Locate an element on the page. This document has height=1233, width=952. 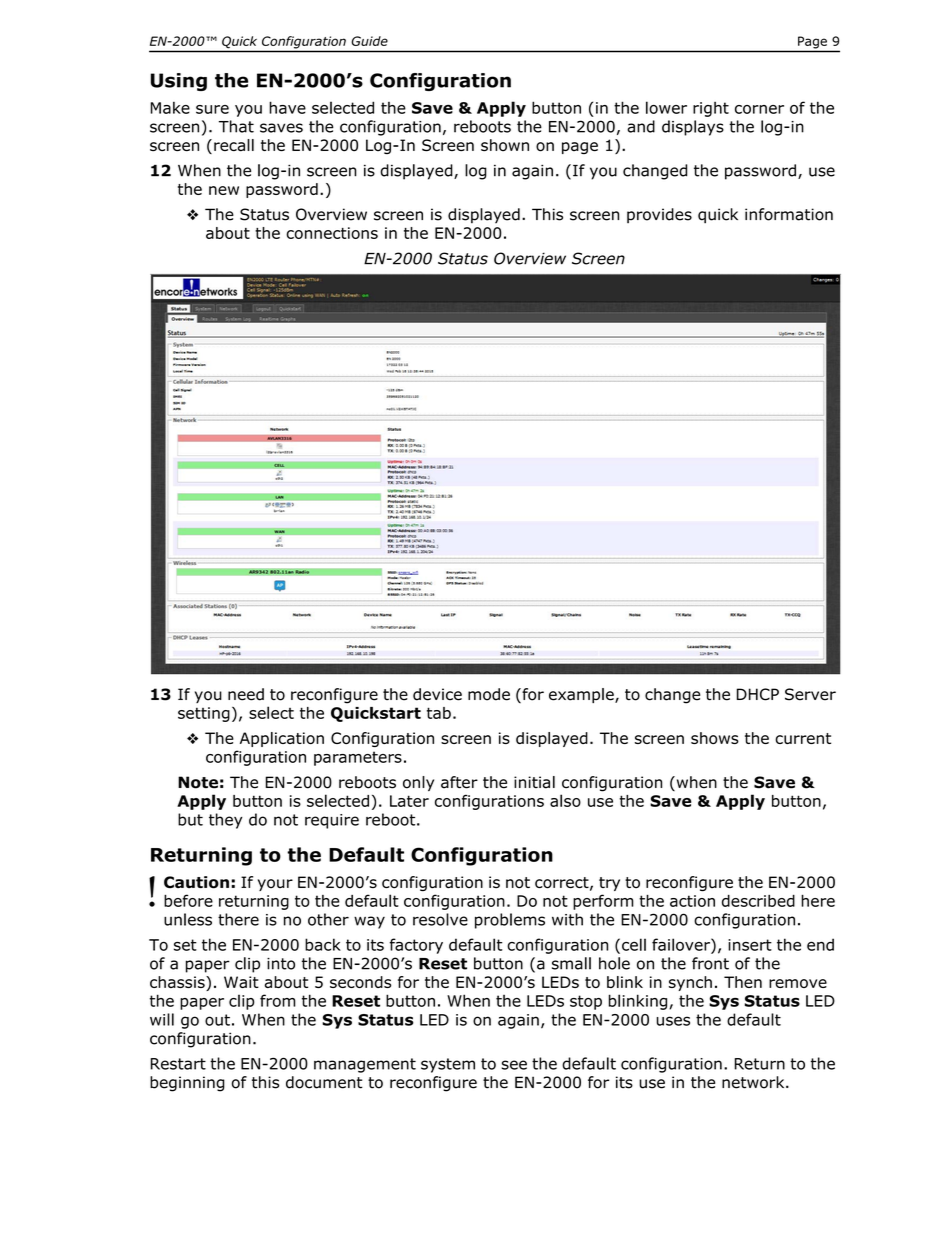
shown is located at coordinates (505, 145).
